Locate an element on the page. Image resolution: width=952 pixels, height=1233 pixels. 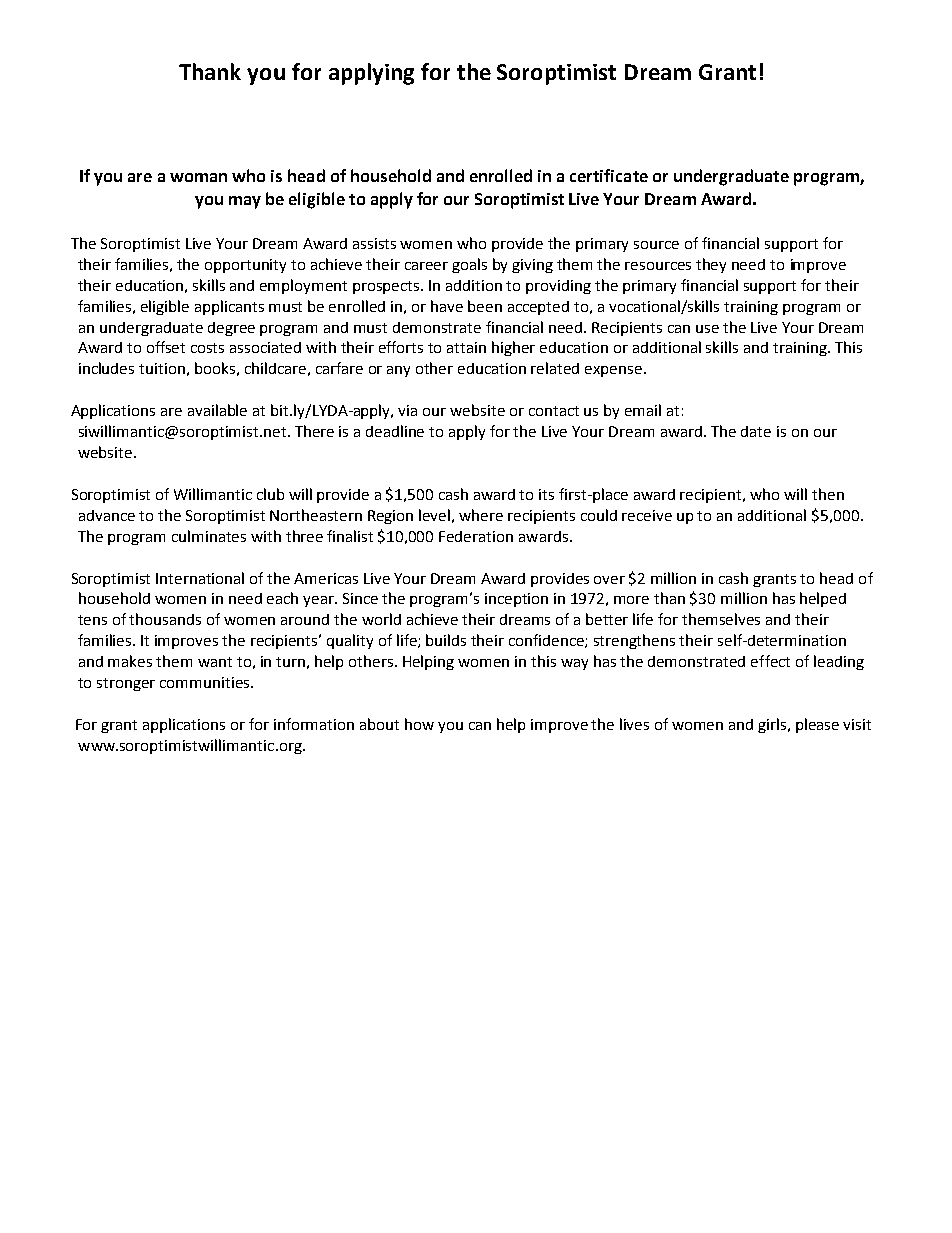
how is located at coordinates (419, 724).
